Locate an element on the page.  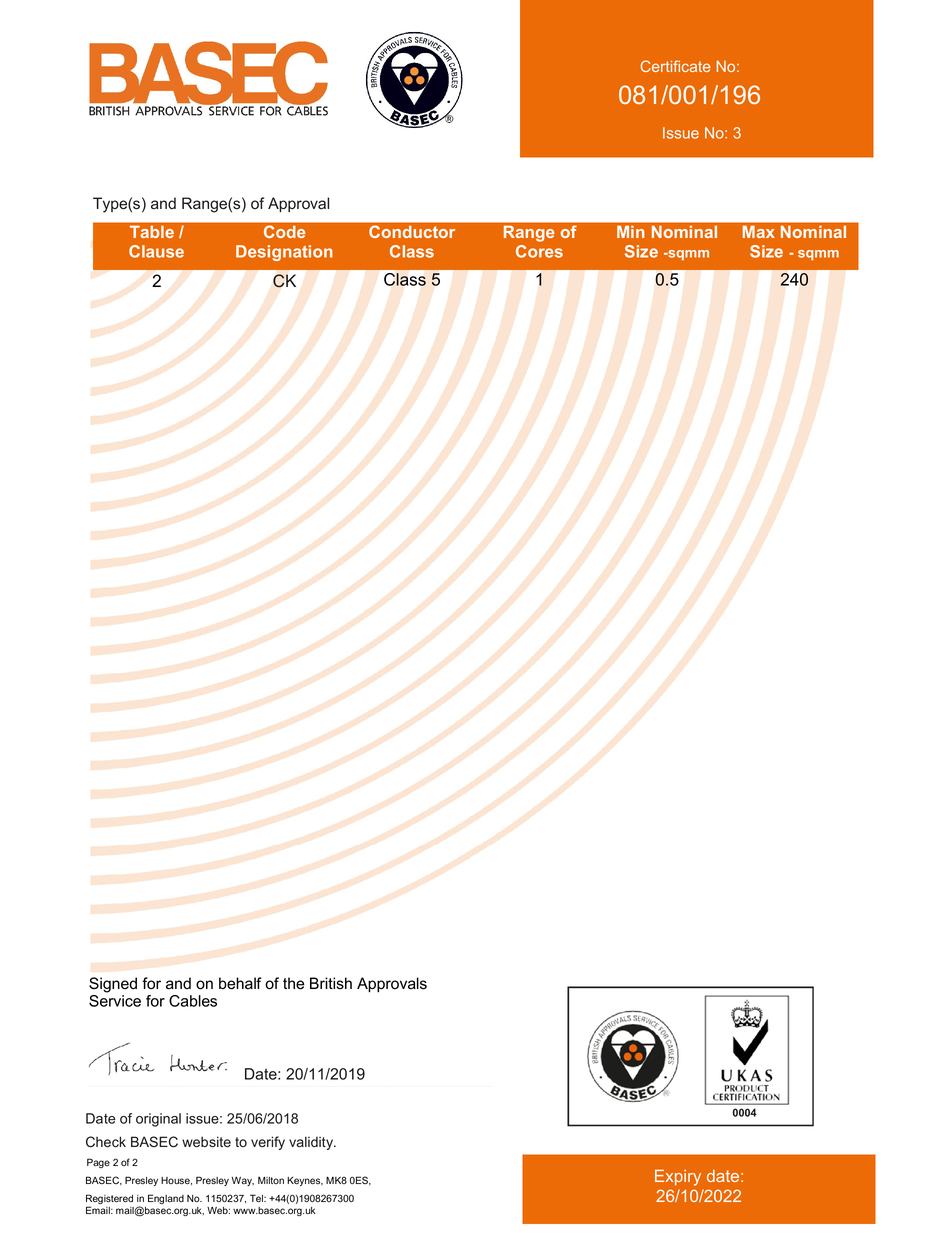
Table is located at coordinates (152, 232).
